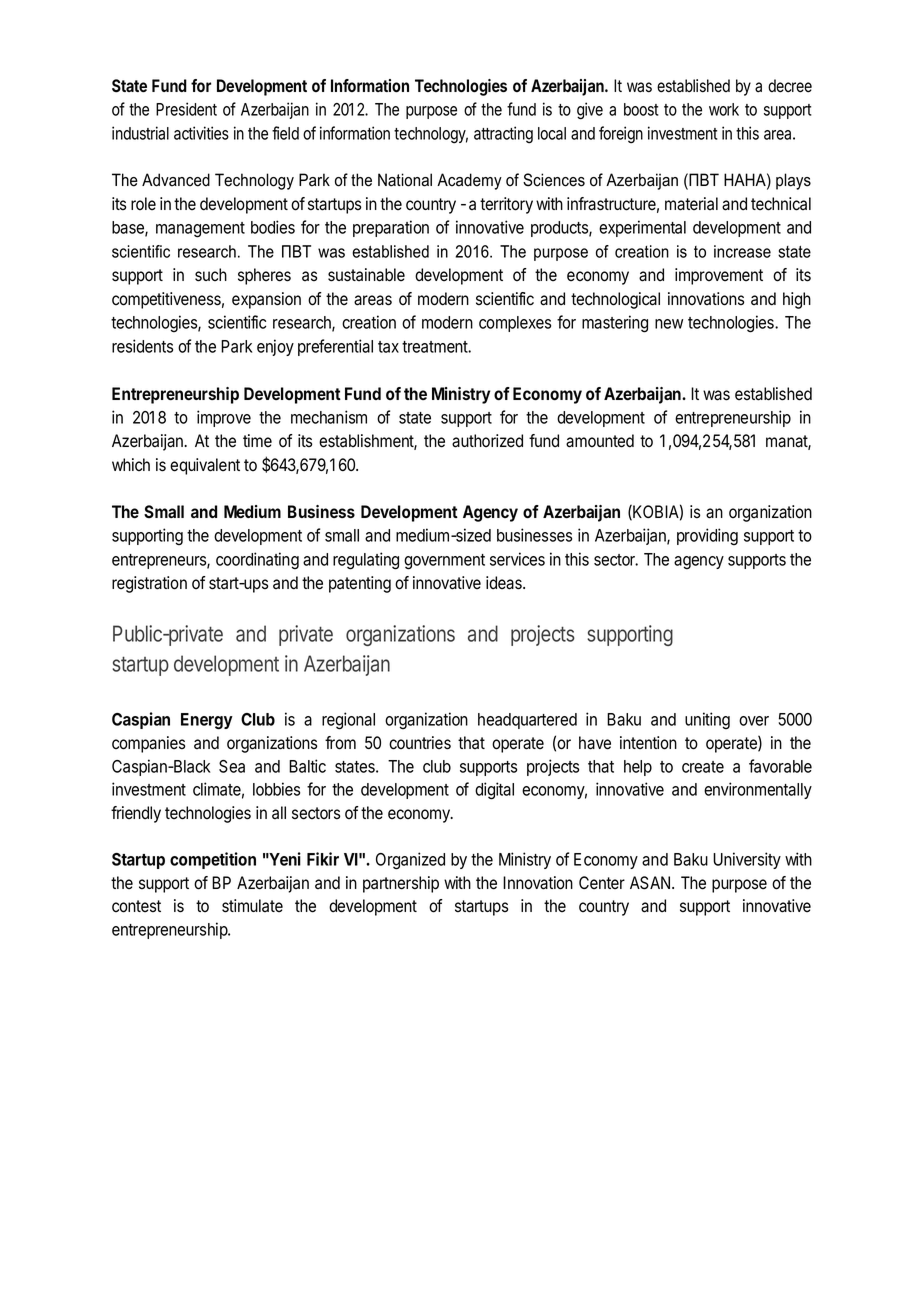 The width and height of the page is (924, 1307). I want to click on authorized, so click(487, 441).
